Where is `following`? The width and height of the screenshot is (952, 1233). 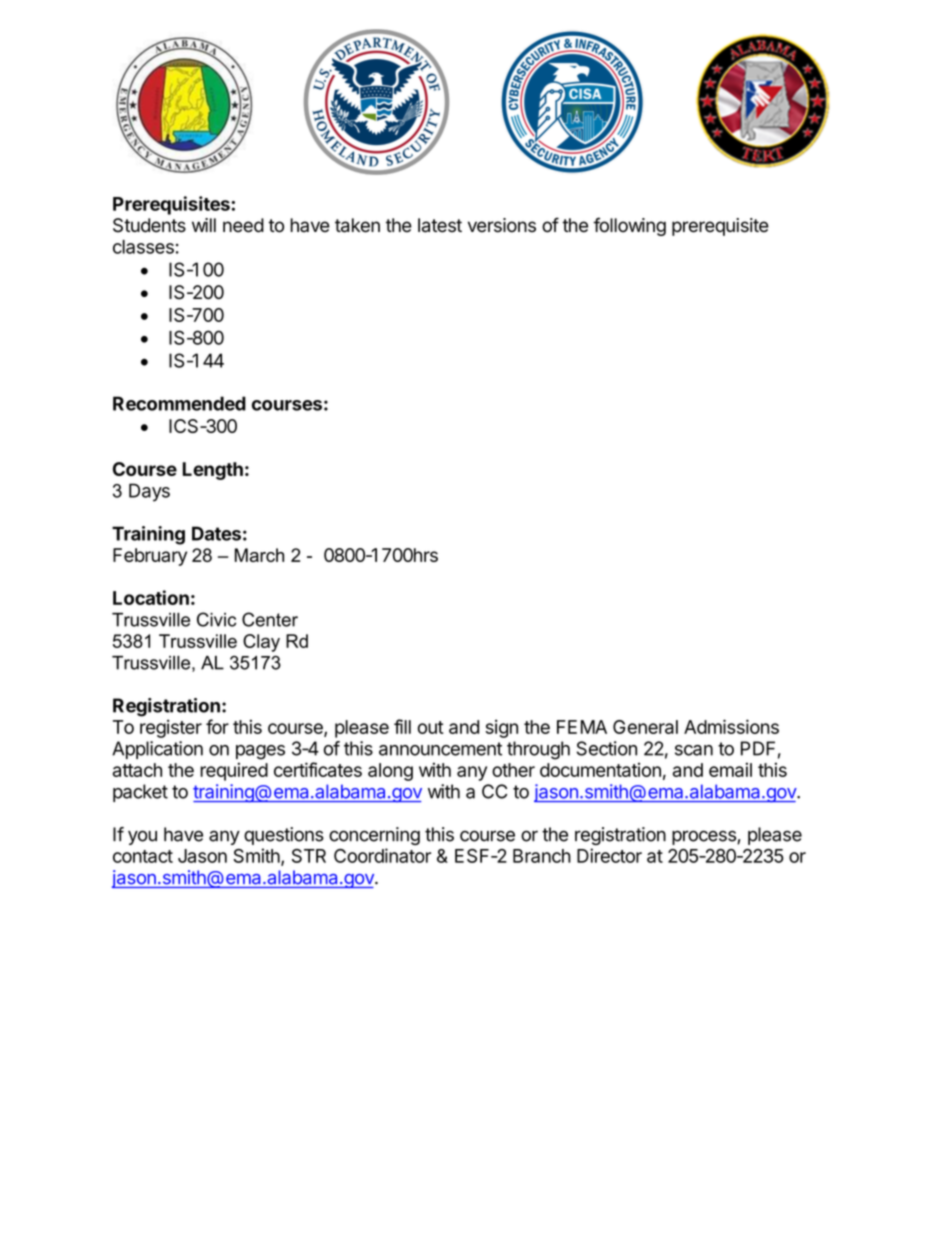 following is located at coordinates (629, 226).
